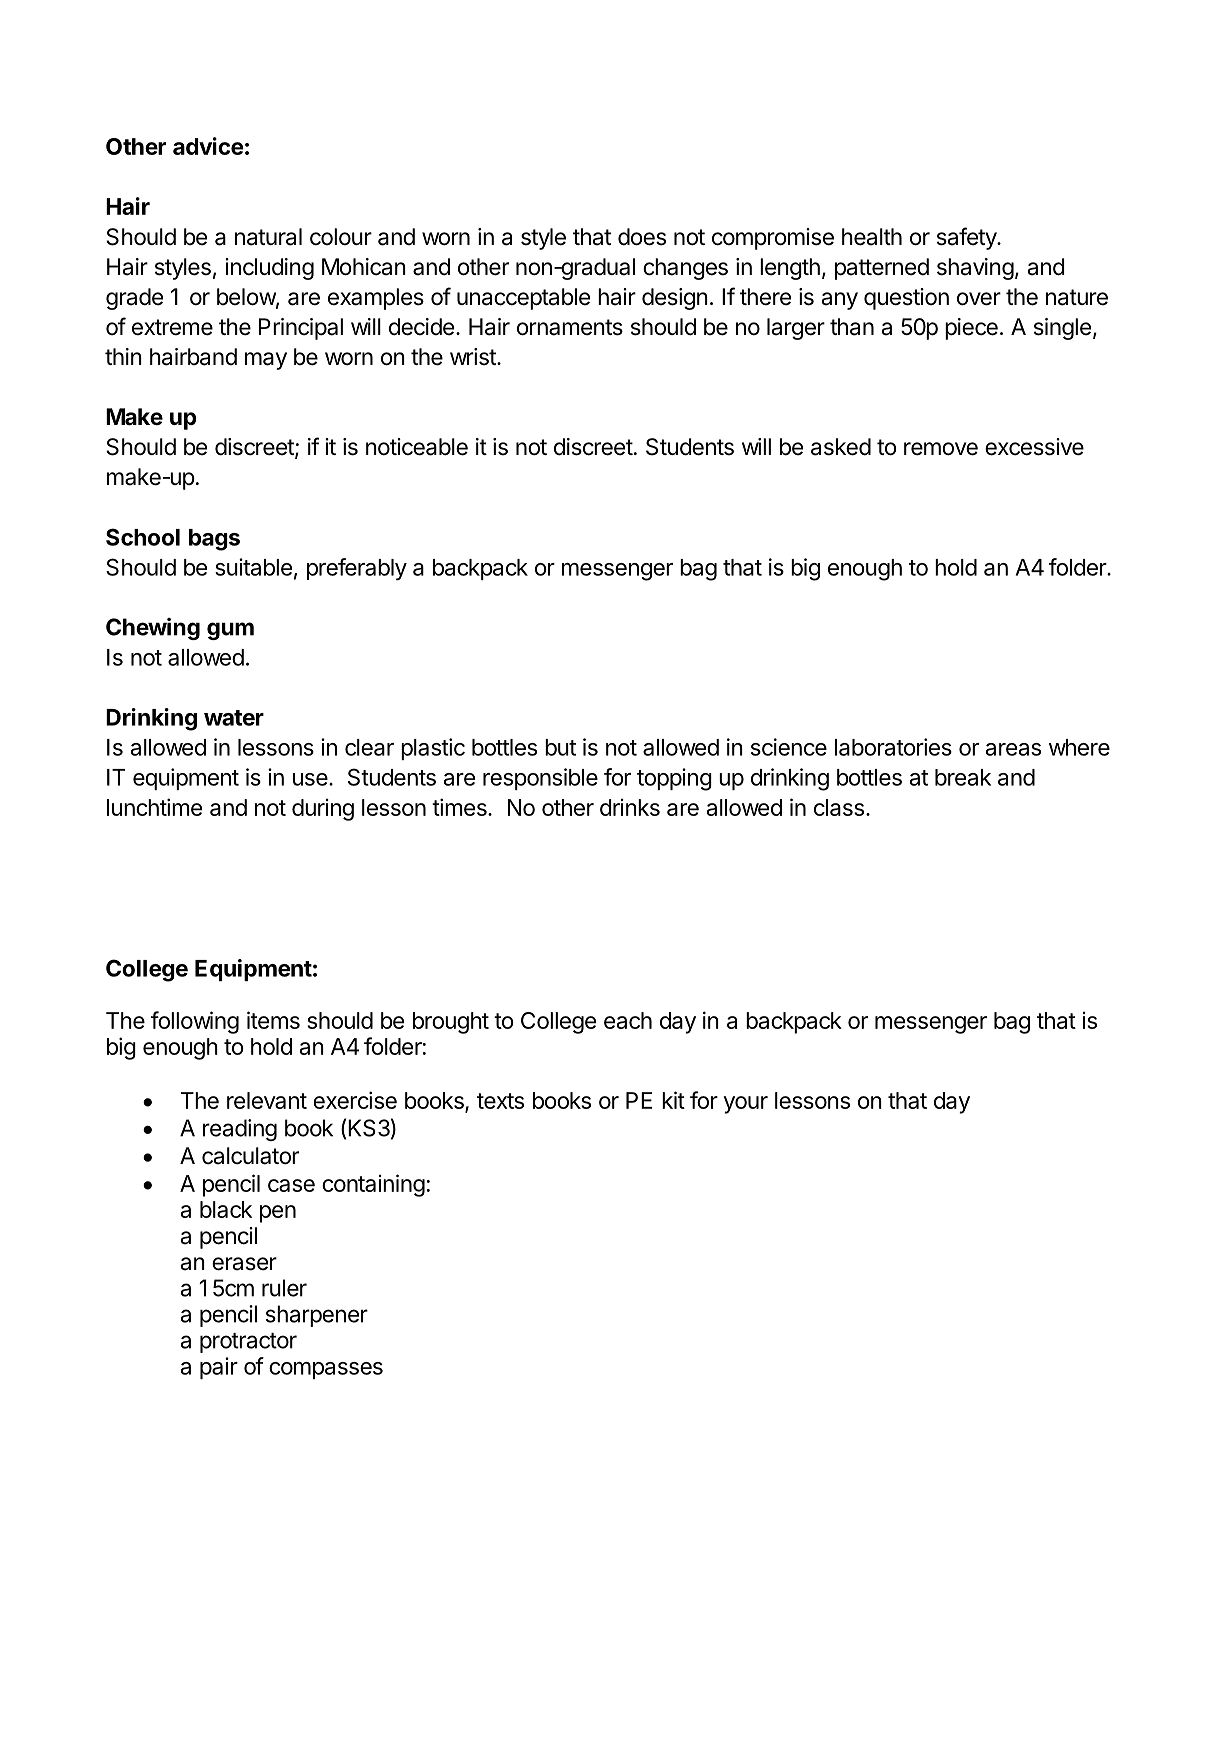 Image resolution: width=1230 pixels, height=1739 pixels. What do you see at coordinates (208, 146) in the document?
I see `advice` at bounding box center [208, 146].
